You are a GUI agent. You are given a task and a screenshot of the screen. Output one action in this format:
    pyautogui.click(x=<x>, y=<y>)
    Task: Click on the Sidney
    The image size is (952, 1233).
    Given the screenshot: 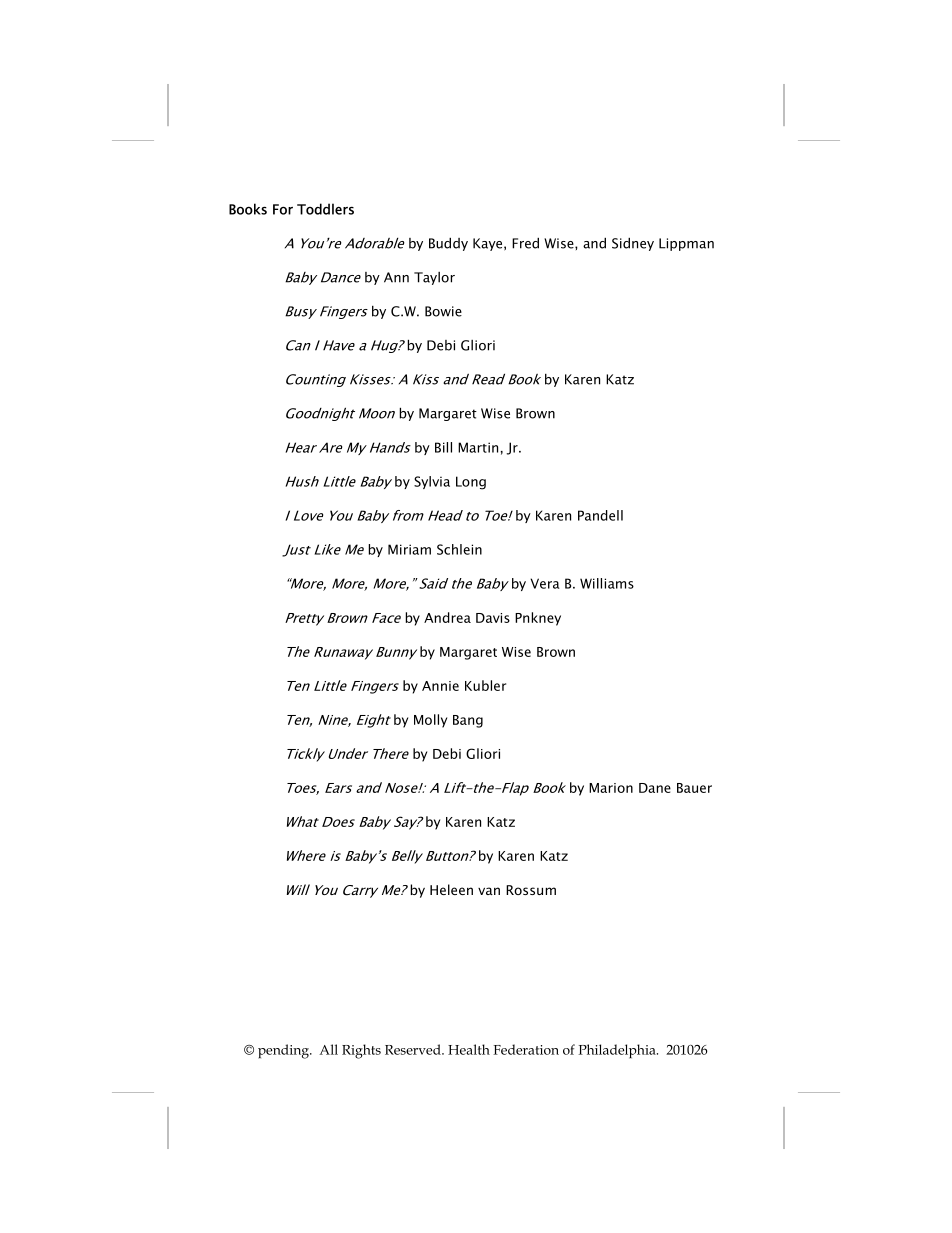 What is the action you would take?
    pyautogui.click(x=633, y=244)
